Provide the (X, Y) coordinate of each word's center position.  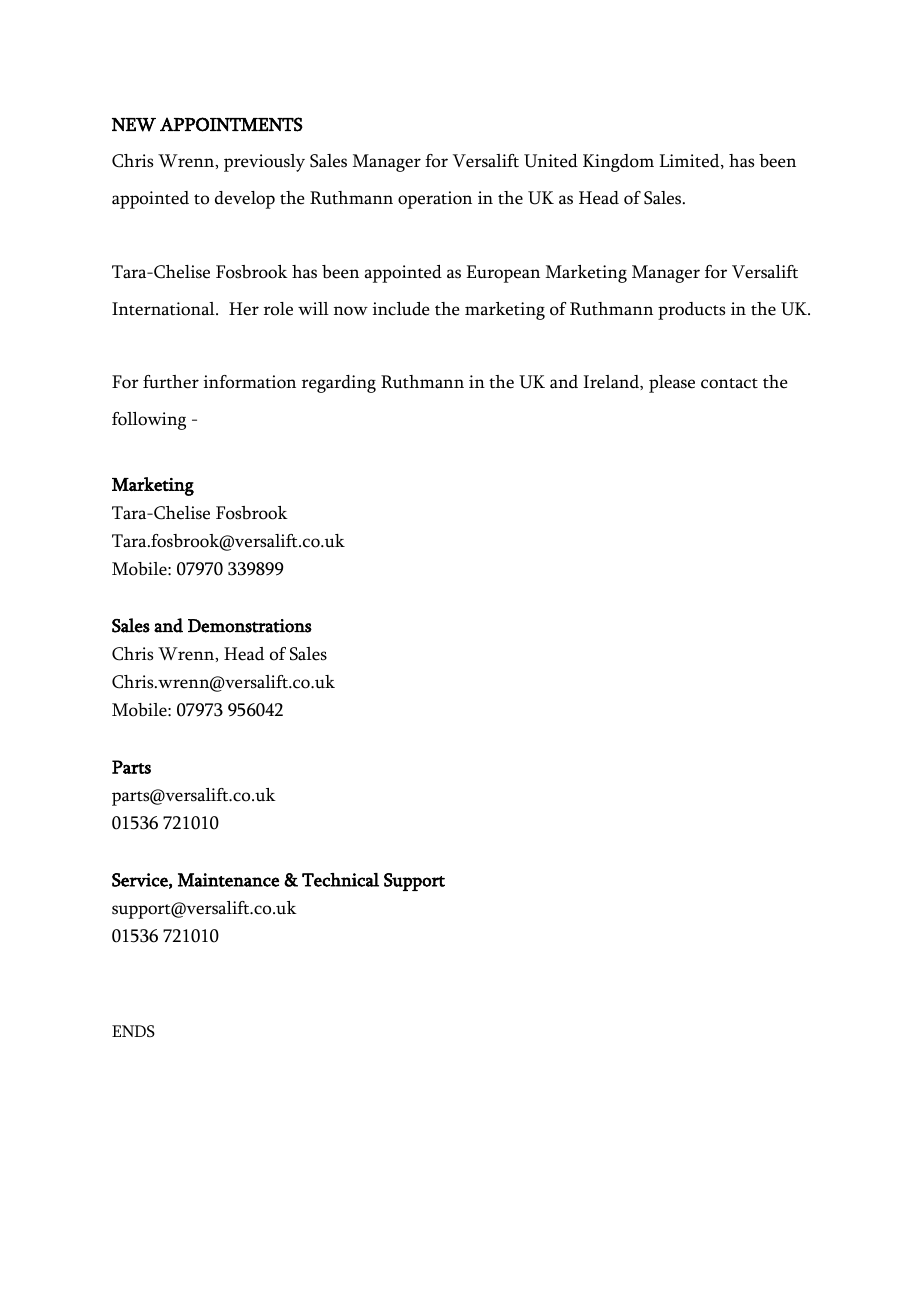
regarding (339, 384)
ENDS (133, 1031)
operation (435, 200)
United (551, 161)
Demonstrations (250, 626)
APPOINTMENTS (231, 124)
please (672, 384)
